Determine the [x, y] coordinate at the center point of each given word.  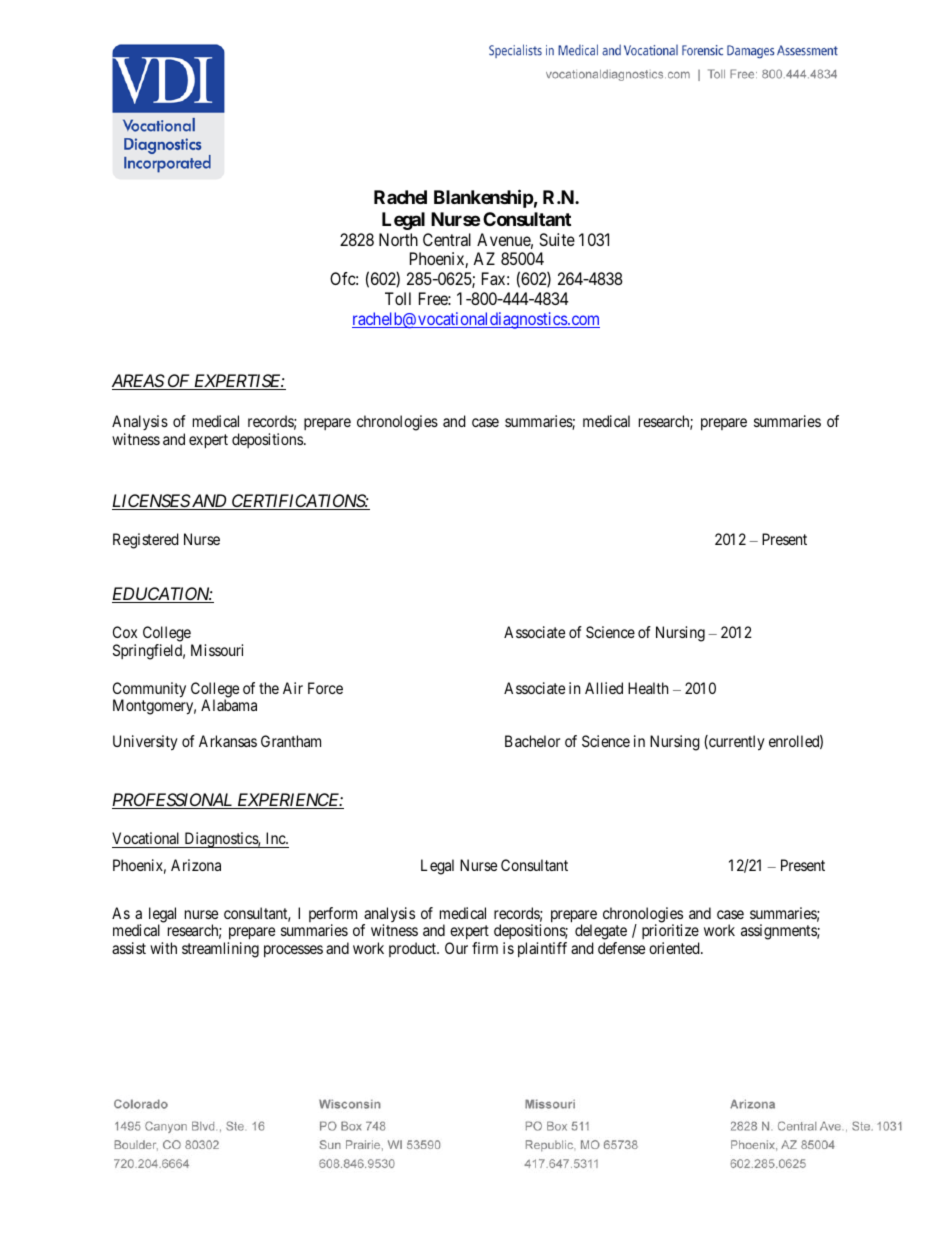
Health [648, 688]
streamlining [220, 950]
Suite [557, 239]
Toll [398, 298]
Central [447, 239]
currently [736, 743]
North [398, 239]
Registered [146, 541]
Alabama [229, 705]
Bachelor [532, 741]
